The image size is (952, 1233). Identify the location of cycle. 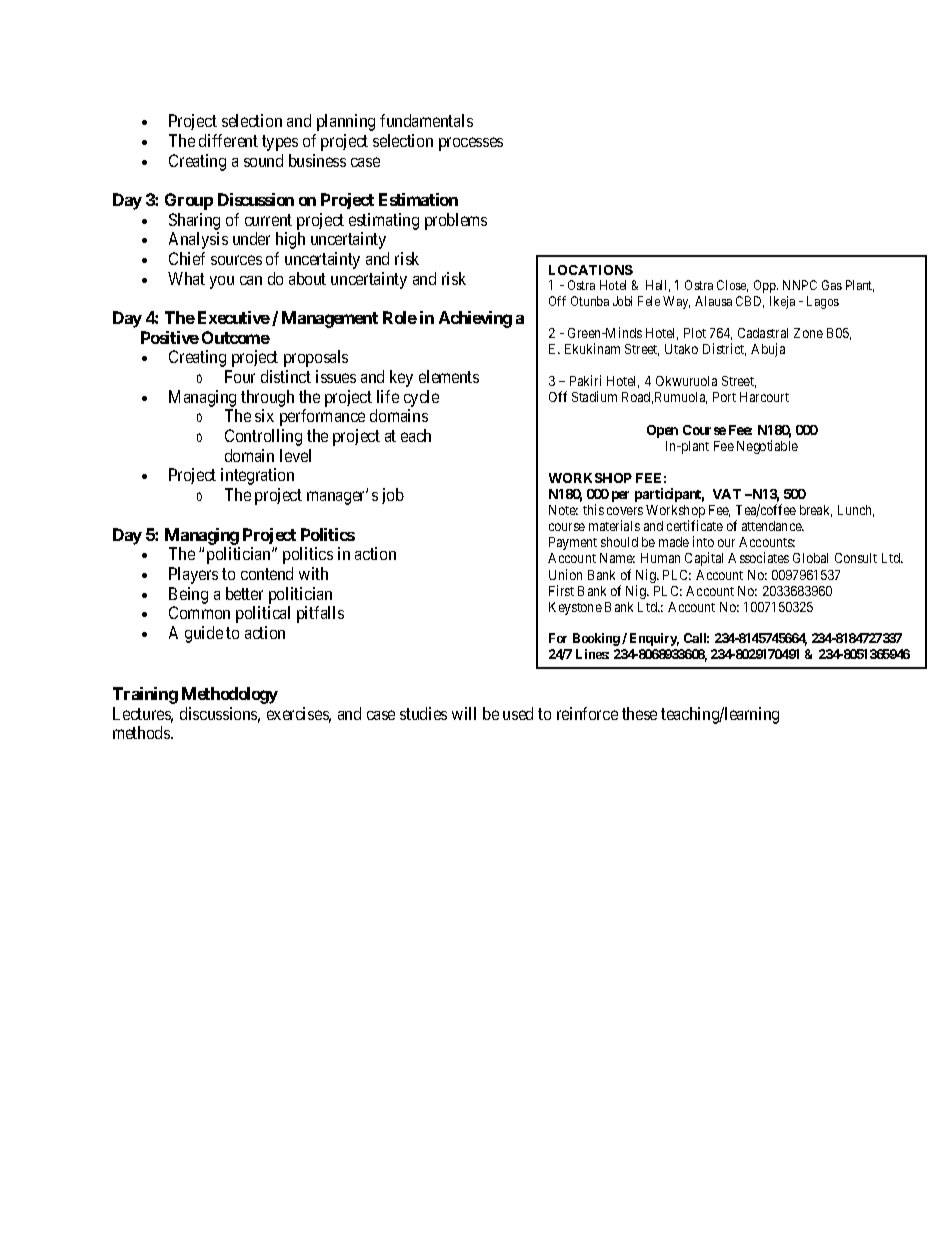
(421, 400).
